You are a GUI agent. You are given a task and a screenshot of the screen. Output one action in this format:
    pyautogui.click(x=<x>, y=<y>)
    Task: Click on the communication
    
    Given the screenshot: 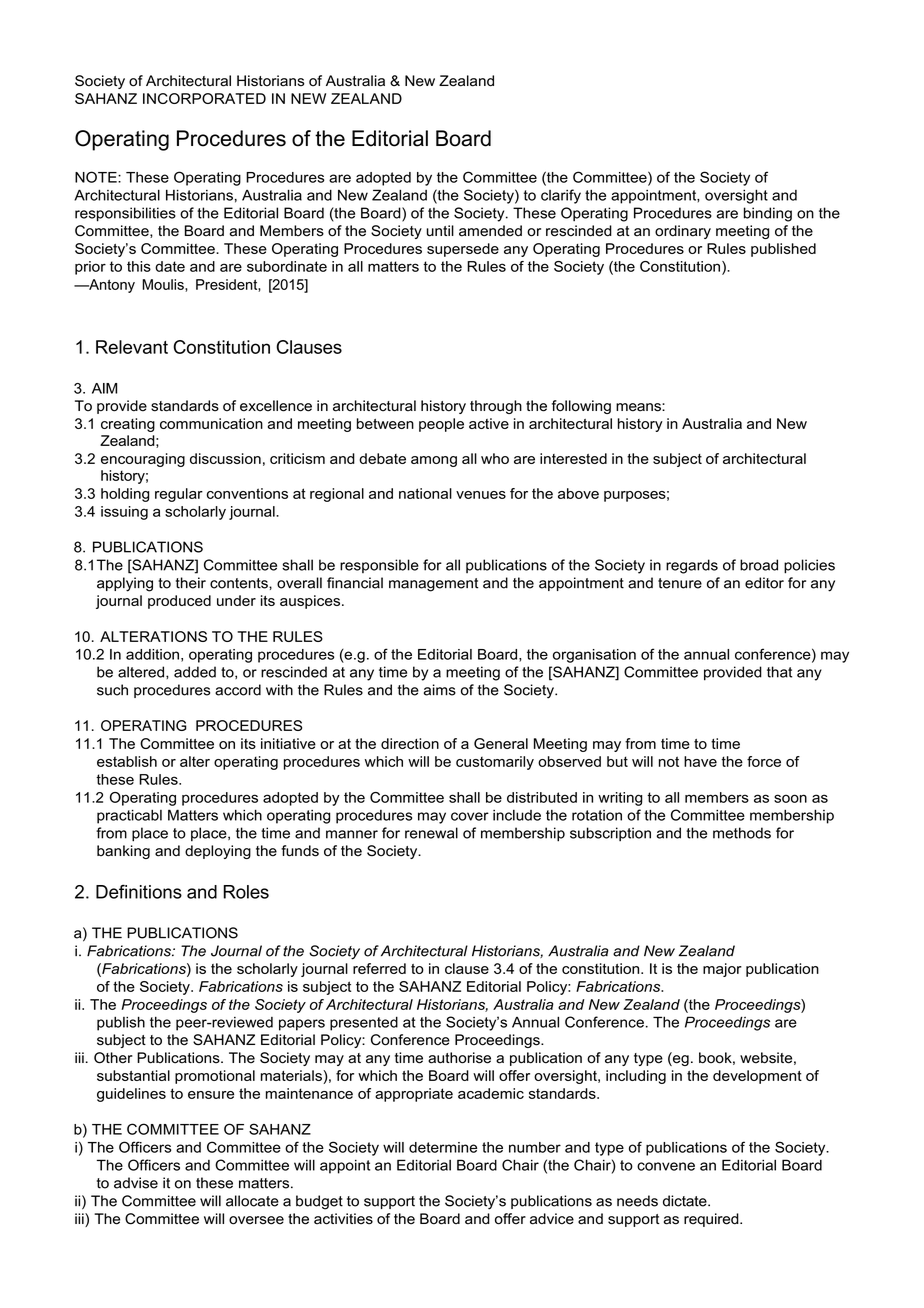 What is the action you would take?
    pyautogui.click(x=211, y=423)
